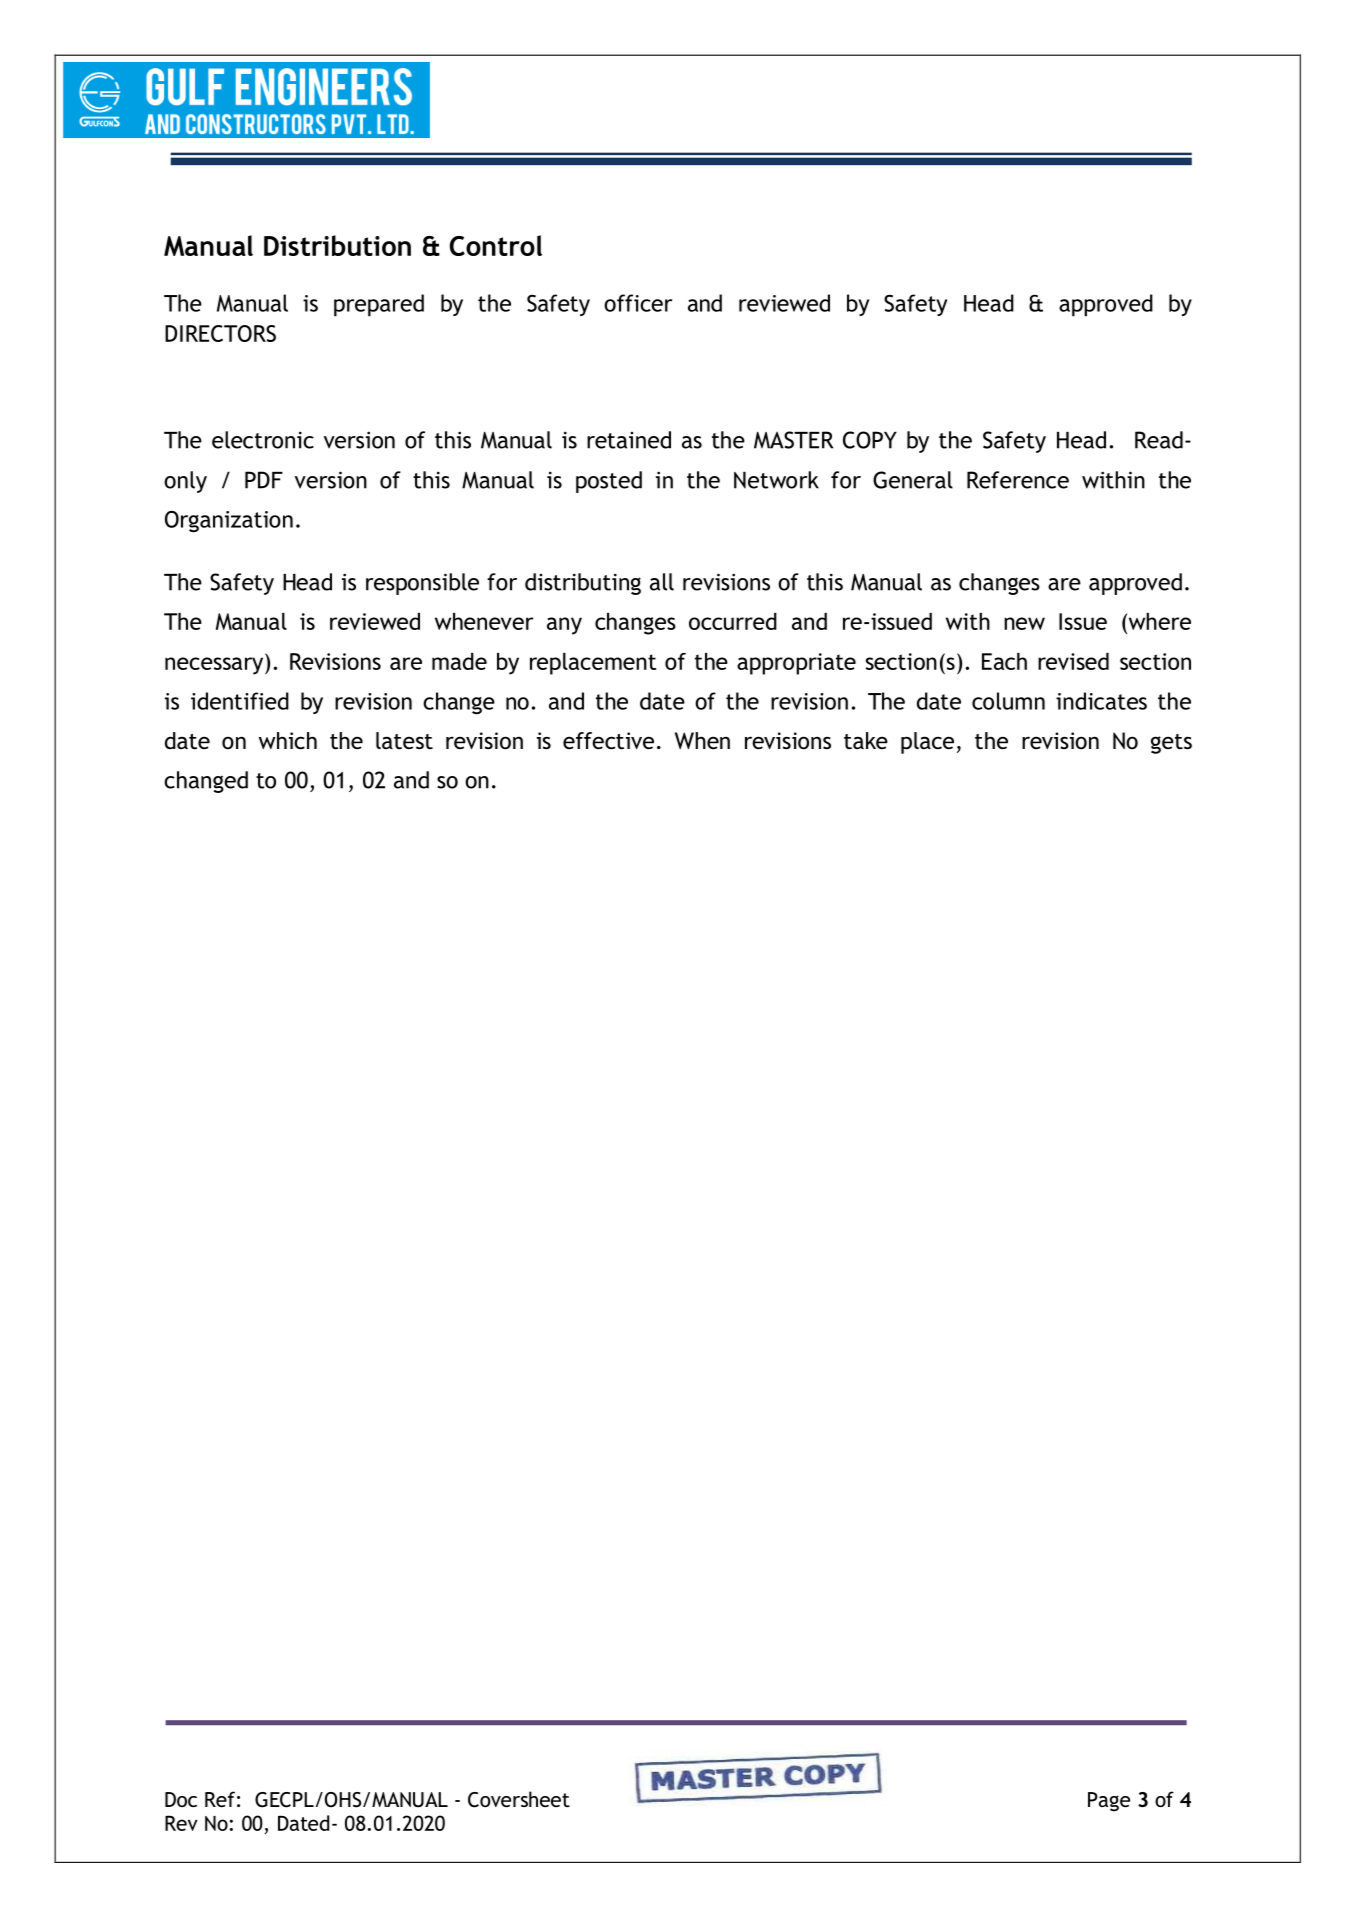 Image resolution: width=1355 pixels, height=1917 pixels. What do you see at coordinates (638, 303) in the image?
I see `officer` at bounding box center [638, 303].
